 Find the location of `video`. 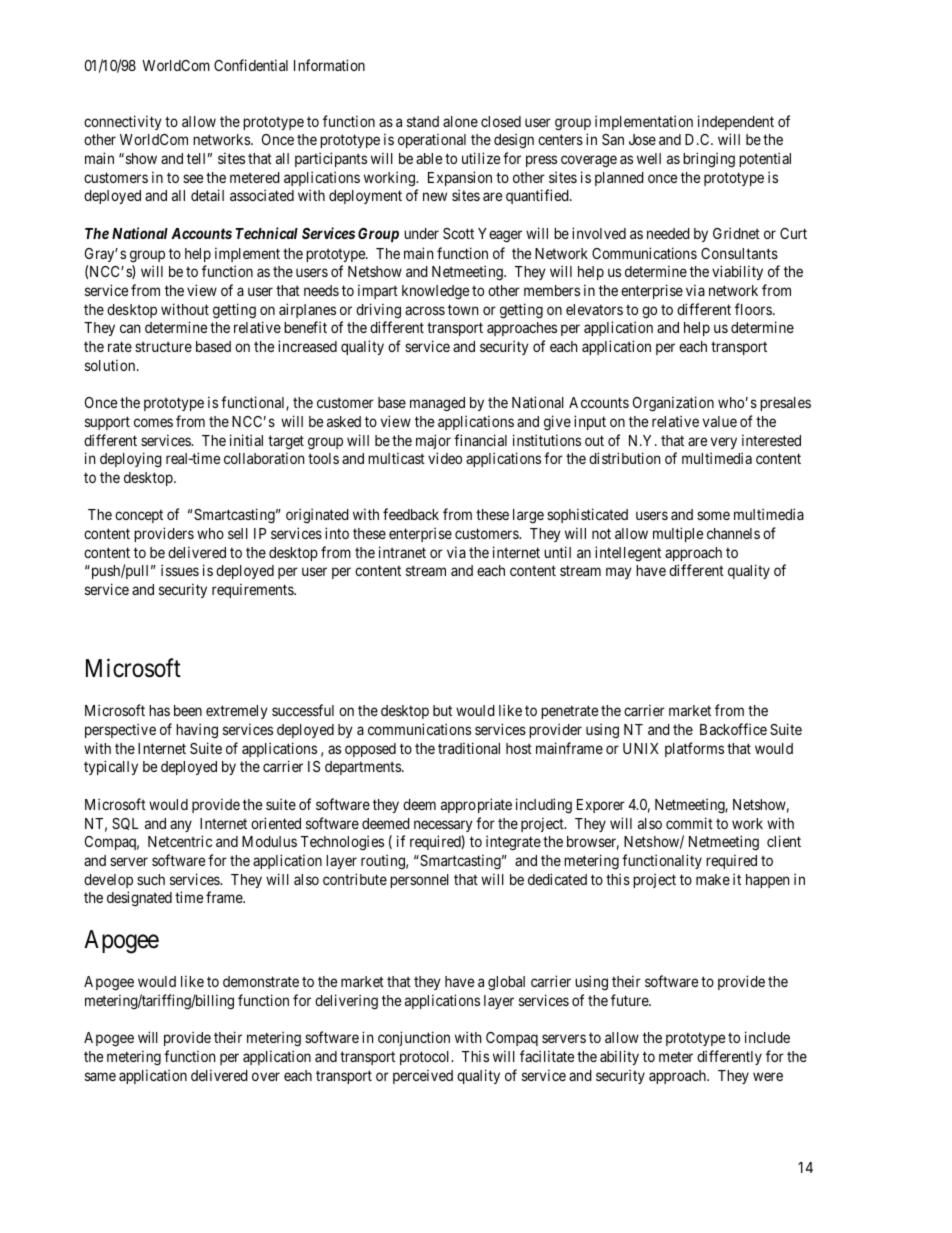

video is located at coordinates (445, 458).
